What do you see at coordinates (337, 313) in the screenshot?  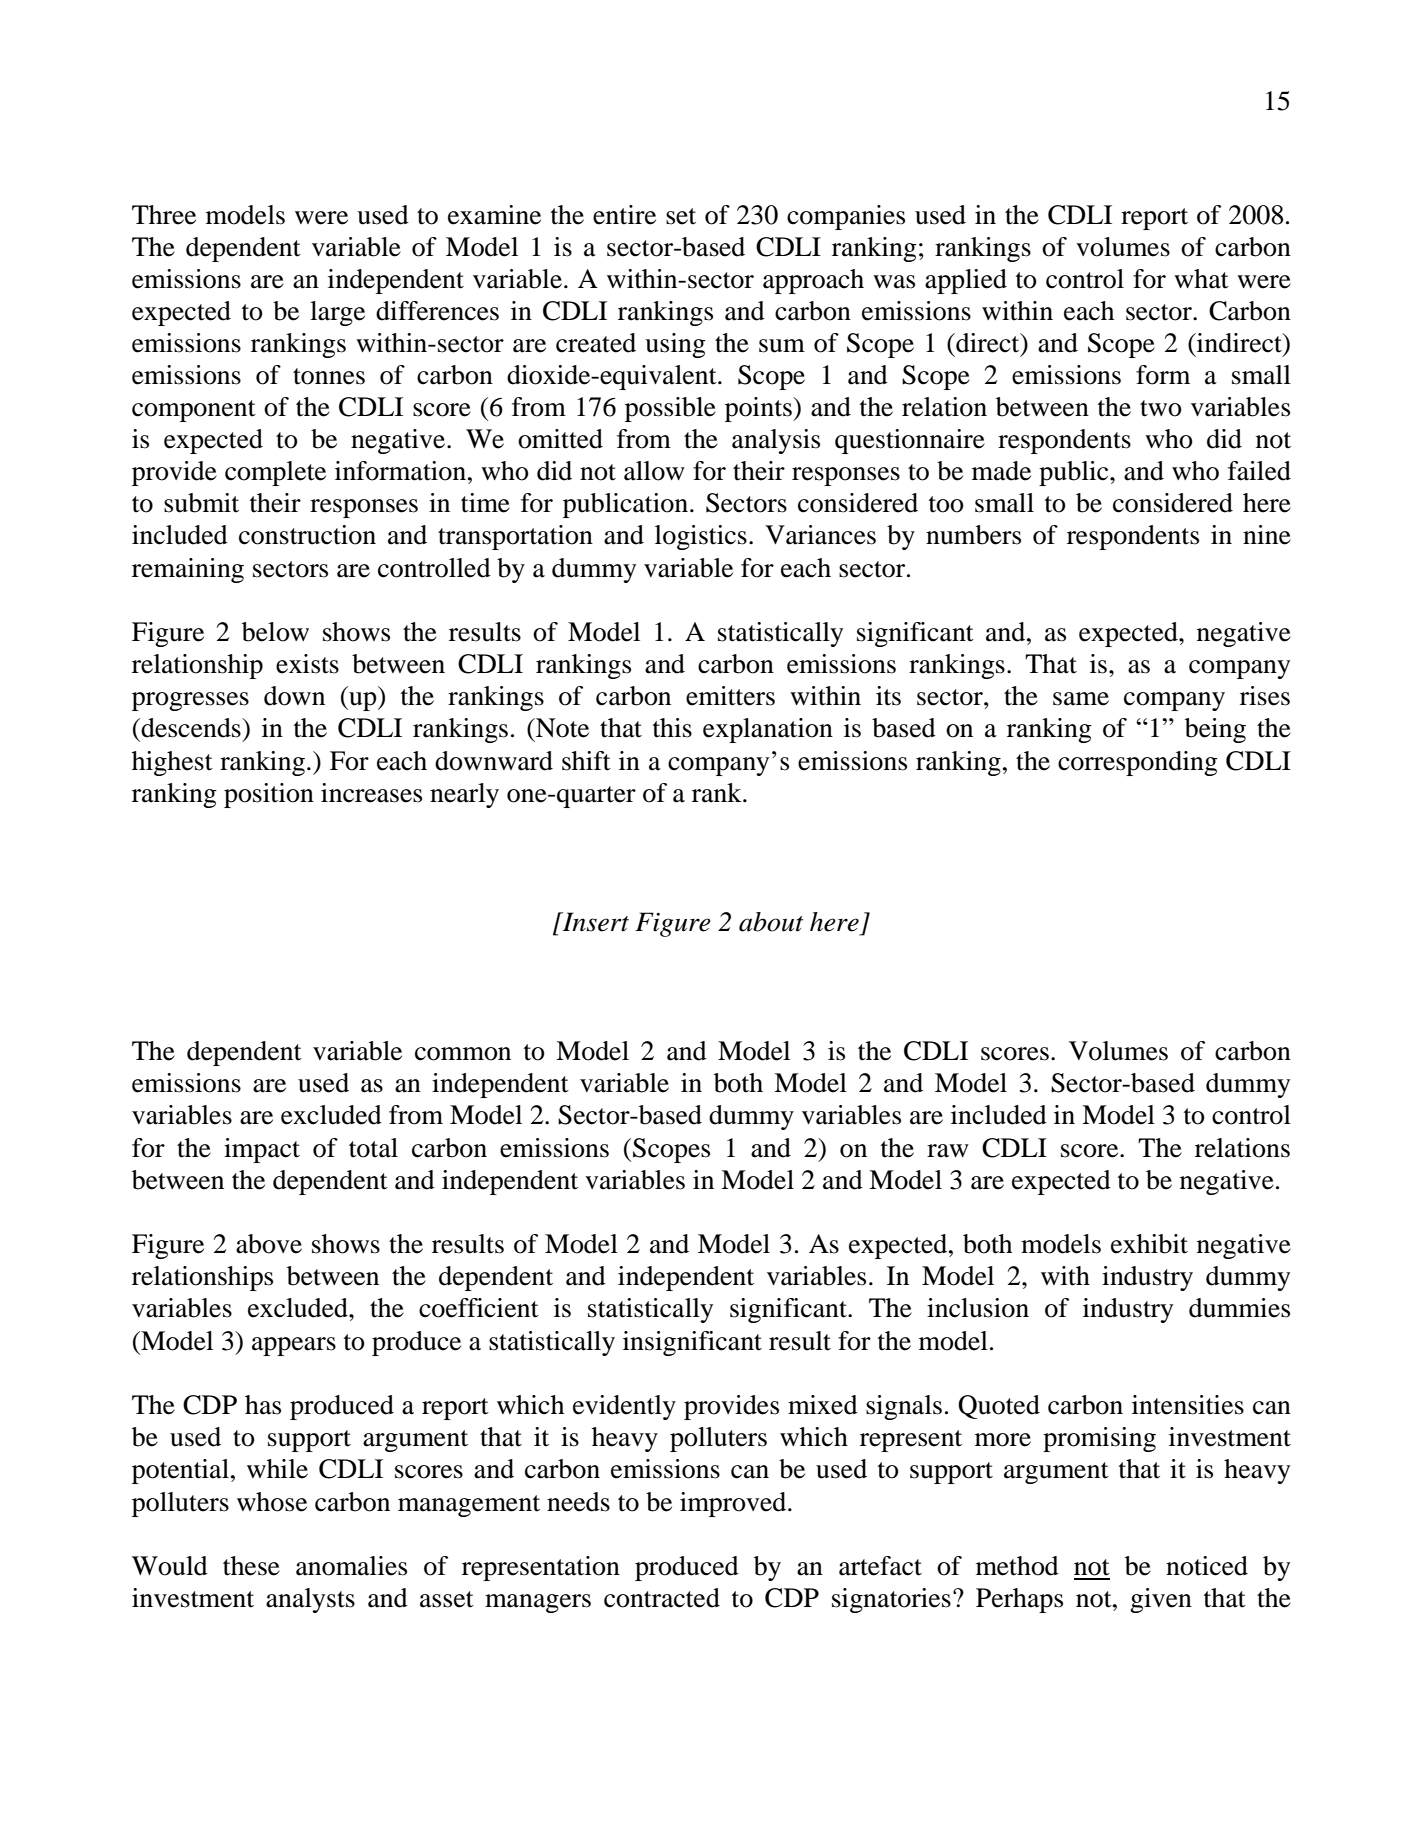 I see `large` at bounding box center [337, 313].
